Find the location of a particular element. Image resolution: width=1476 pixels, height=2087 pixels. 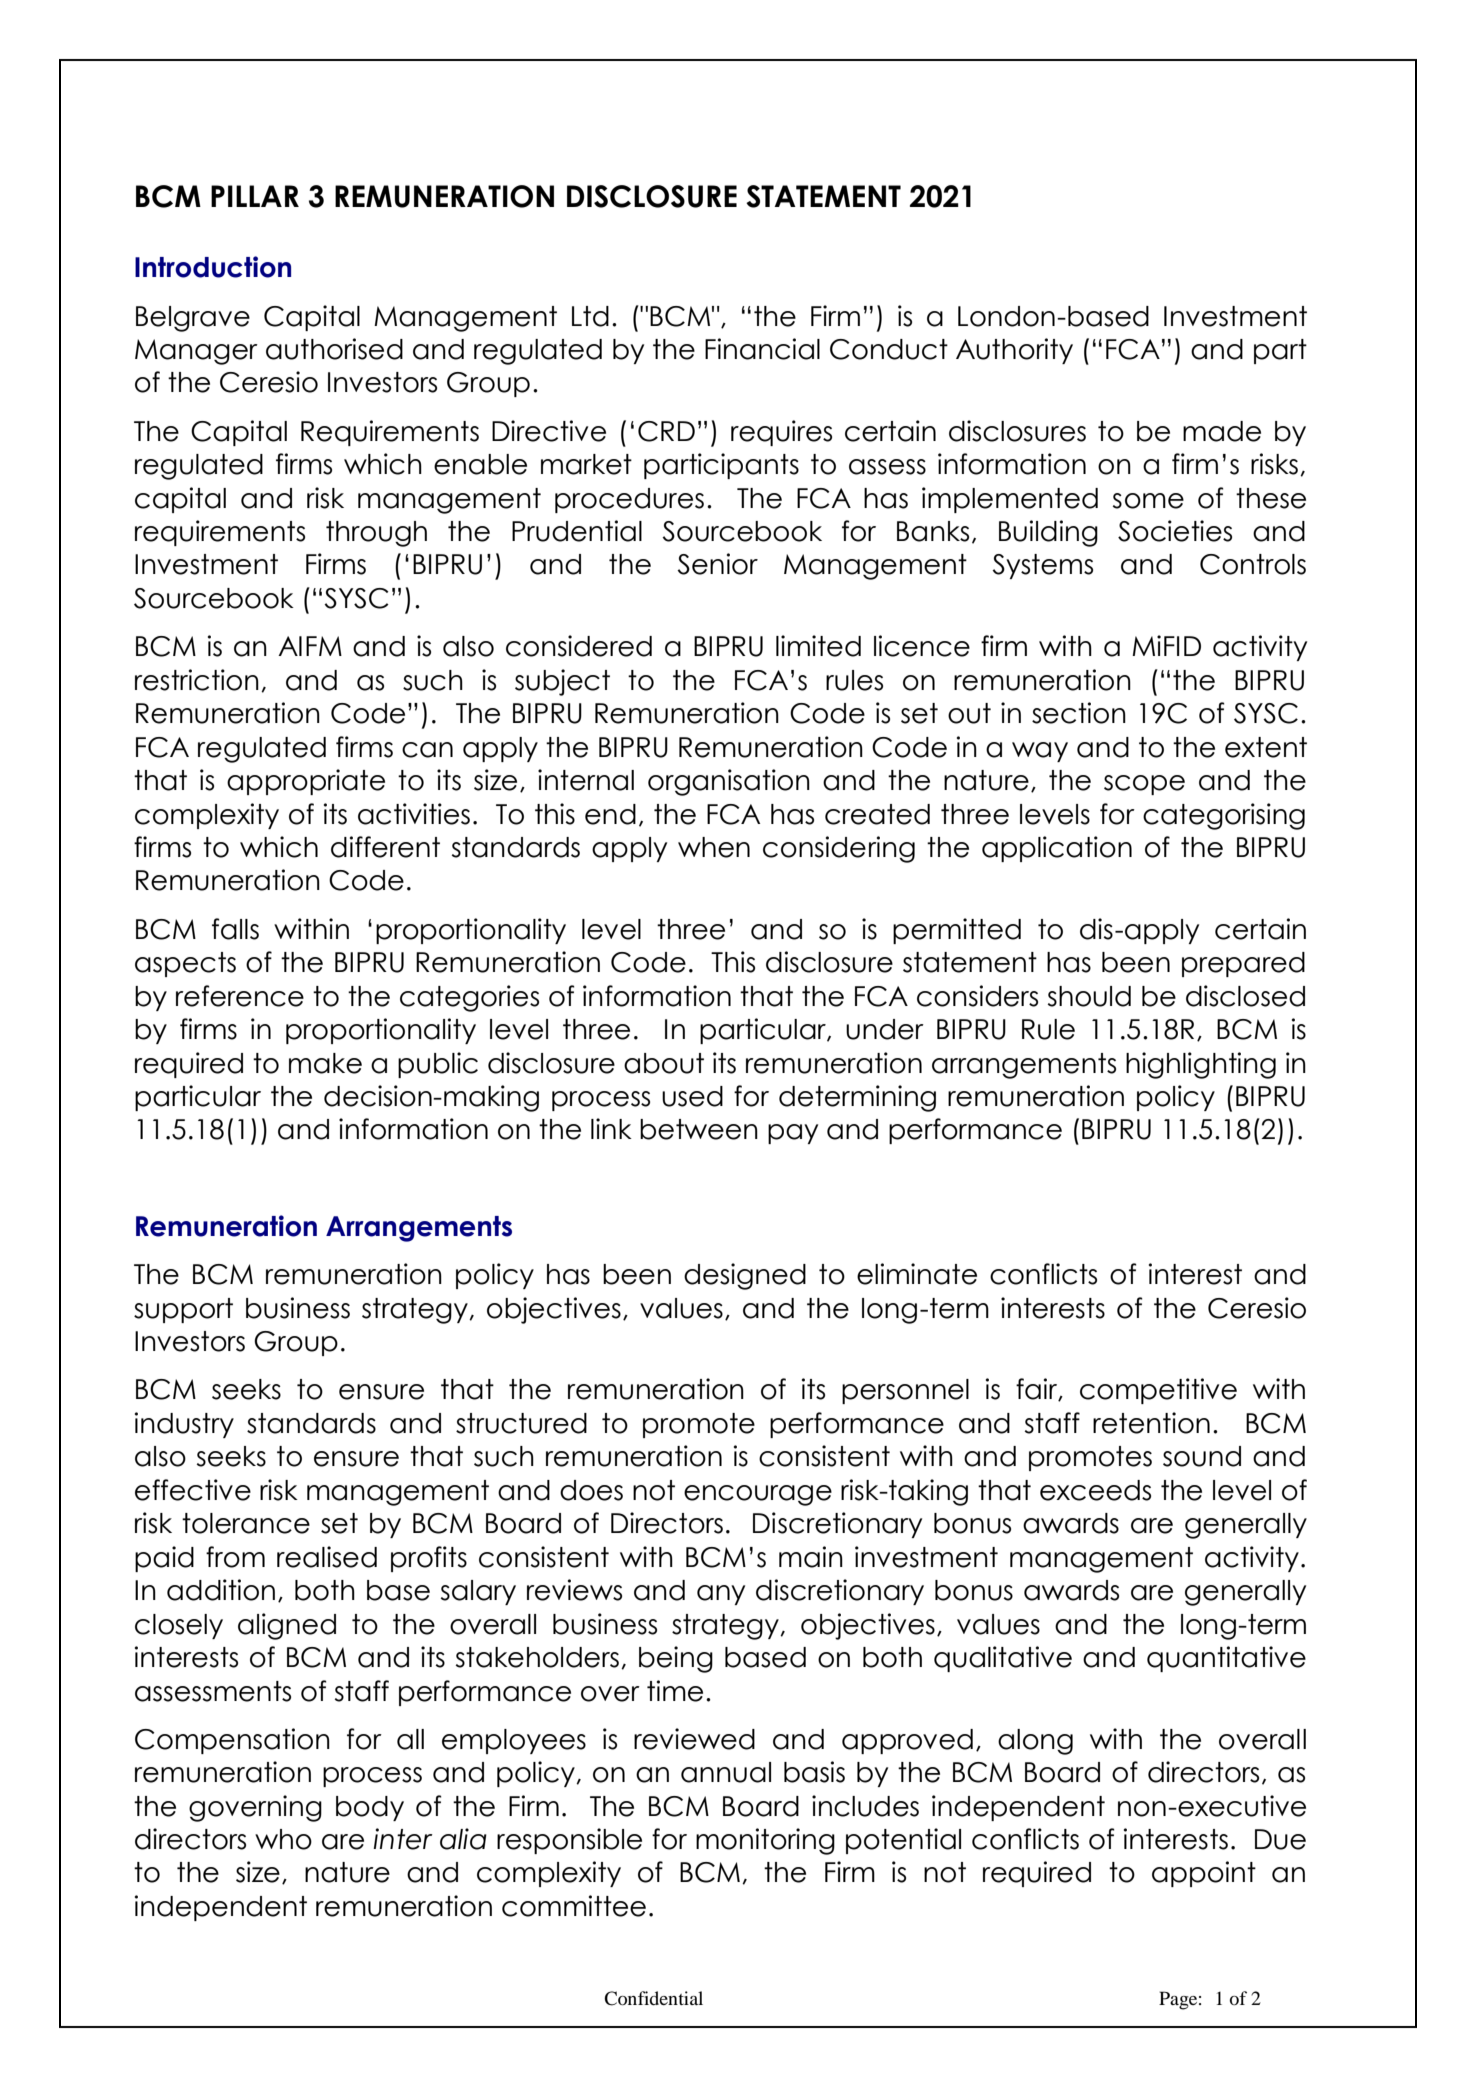

who is located at coordinates (283, 1839).
